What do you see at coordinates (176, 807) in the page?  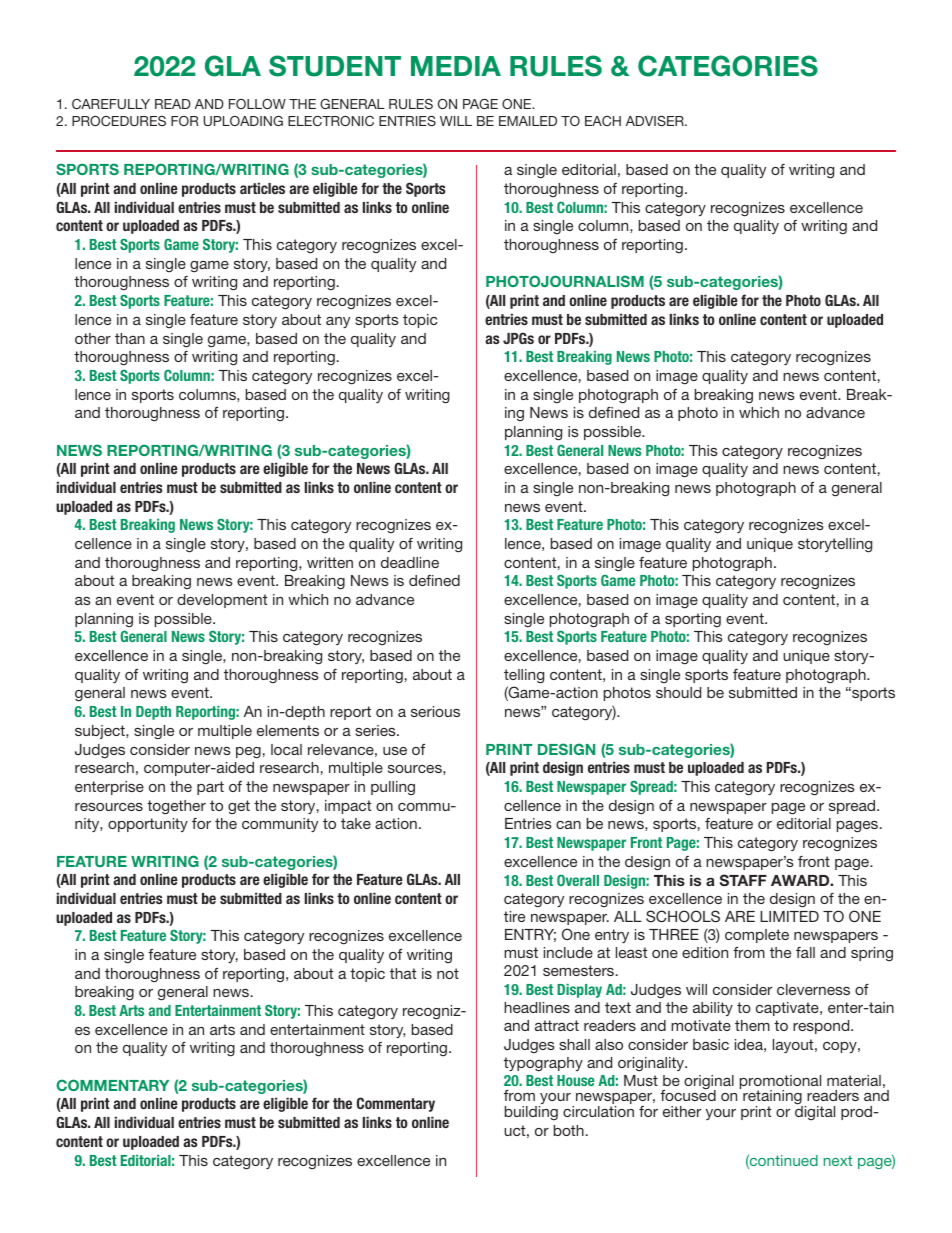 I see `together` at bounding box center [176, 807].
